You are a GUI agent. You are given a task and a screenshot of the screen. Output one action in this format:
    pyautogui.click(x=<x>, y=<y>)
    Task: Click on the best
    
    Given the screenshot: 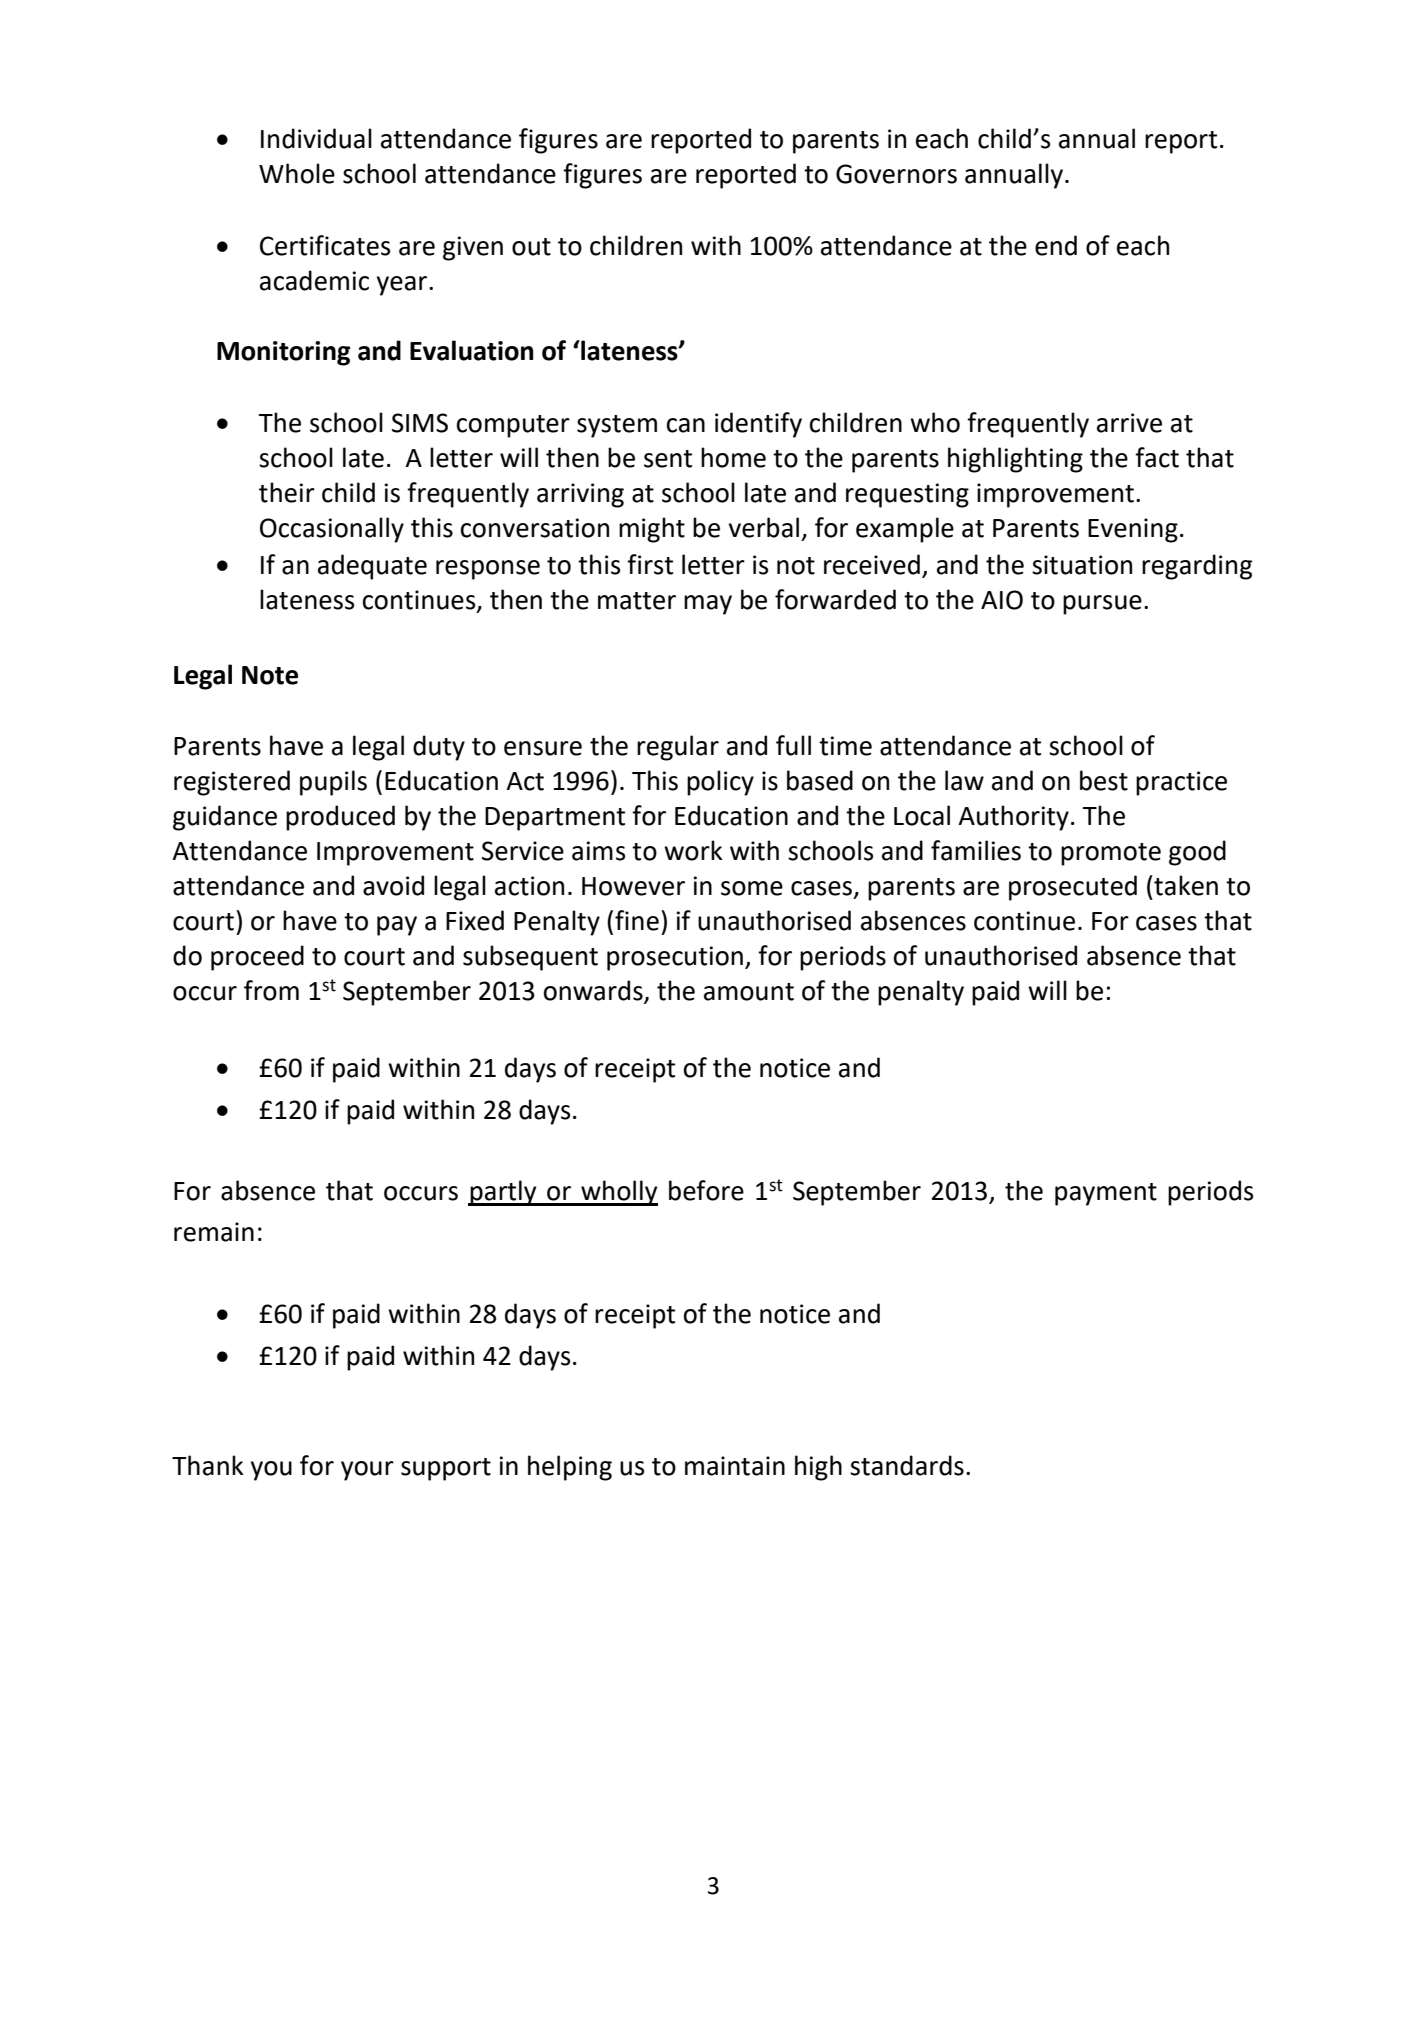 What is the action you would take?
    pyautogui.click(x=1104, y=780)
